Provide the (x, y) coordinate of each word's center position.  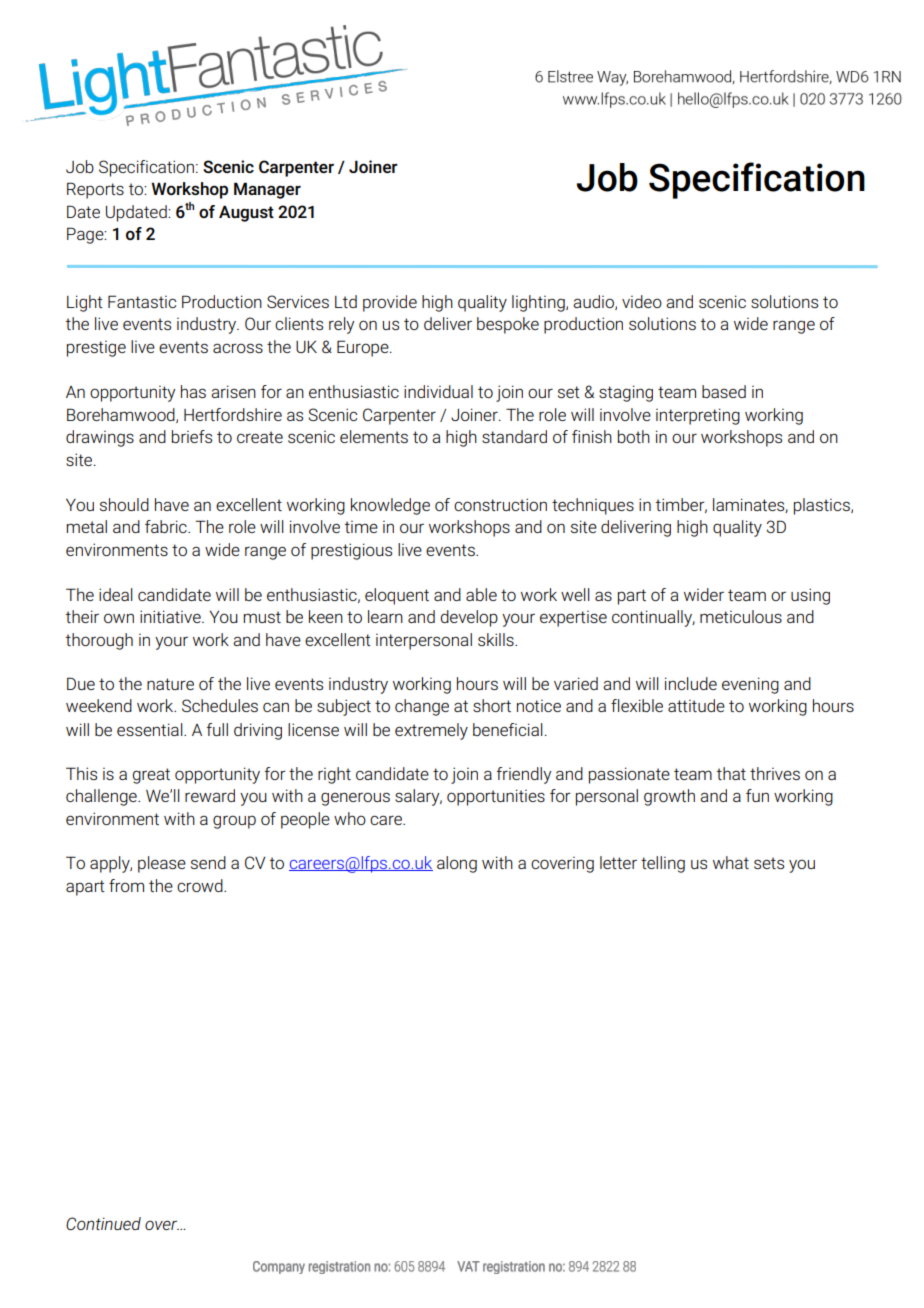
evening (750, 685)
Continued (103, 1223)
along (457, 864)
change (422, 707)
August (246, 213)
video (642, 301)
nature (170, 684)
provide (390, 303)
